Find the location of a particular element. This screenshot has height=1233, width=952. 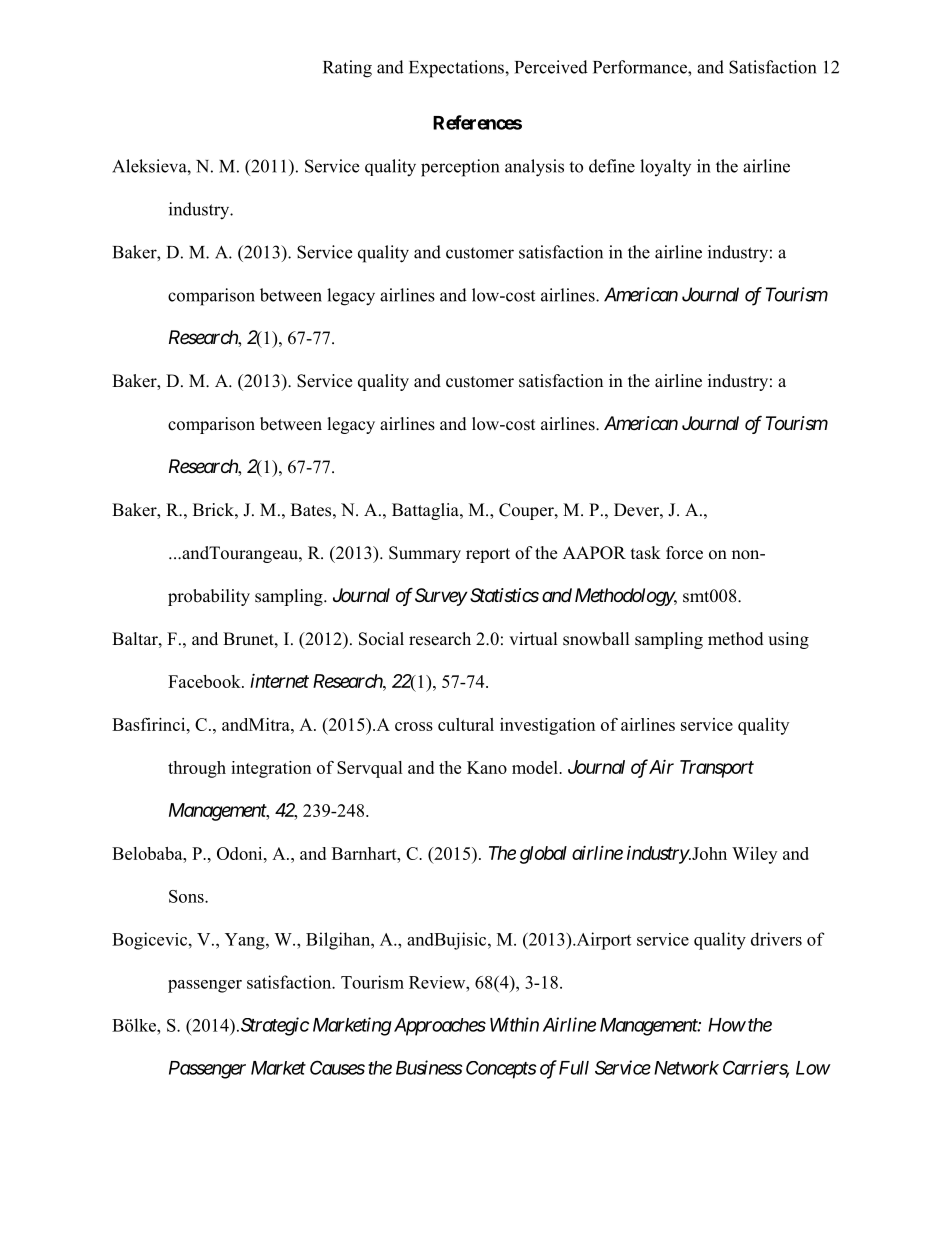

force is located at coordinates (684, 553).
